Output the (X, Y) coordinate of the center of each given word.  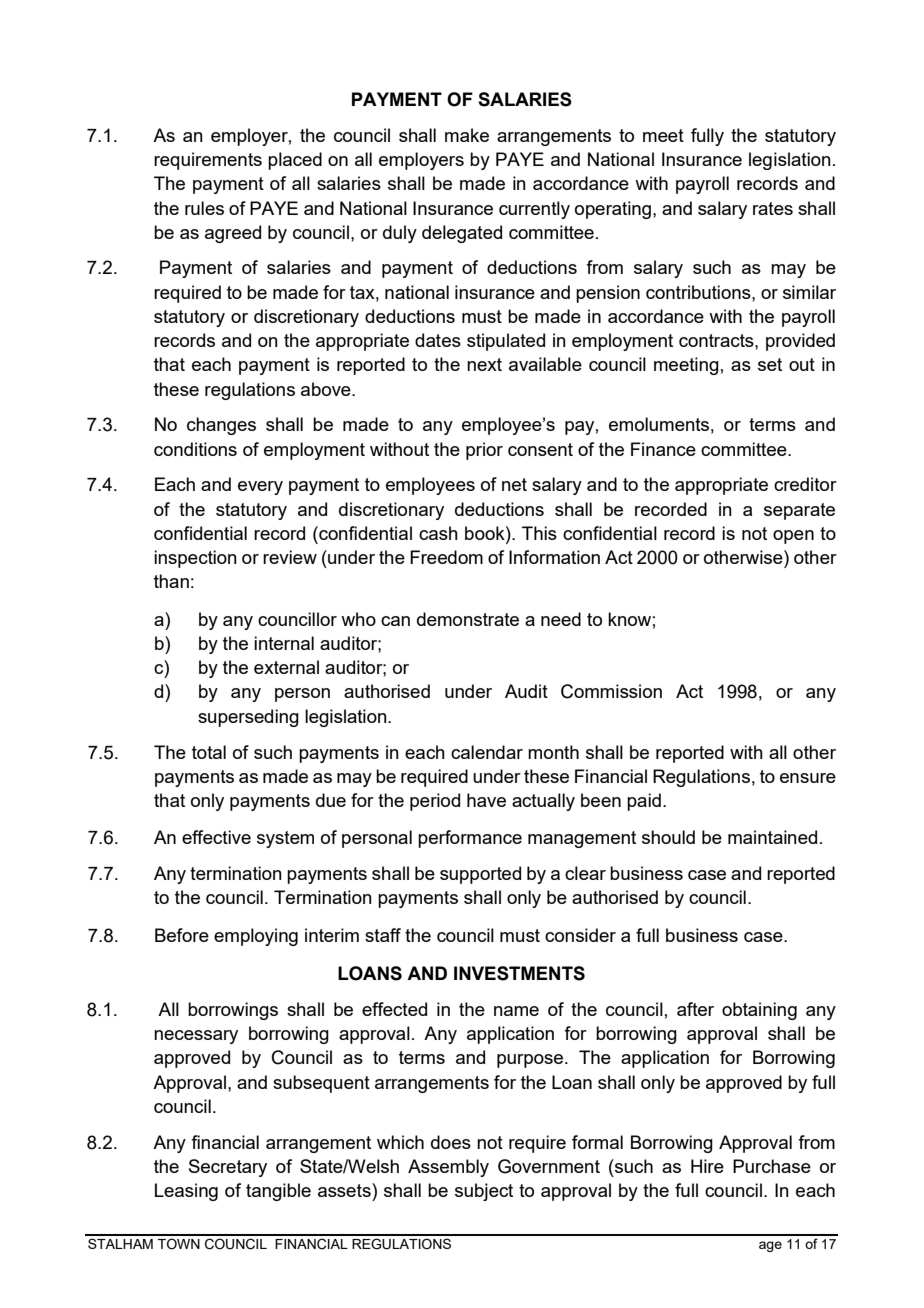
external (286, 667)
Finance (663, 449)
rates (773, 208)
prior (484, 451)
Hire (707, 1166)
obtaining (759, 1011)
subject (484, 1192)
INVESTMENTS (519, 973)
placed (295, 161)
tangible (278, 1192)
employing (256, 937)
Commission (611, 691)
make (467, 135)
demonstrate (468, 619)
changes (221, 426)
